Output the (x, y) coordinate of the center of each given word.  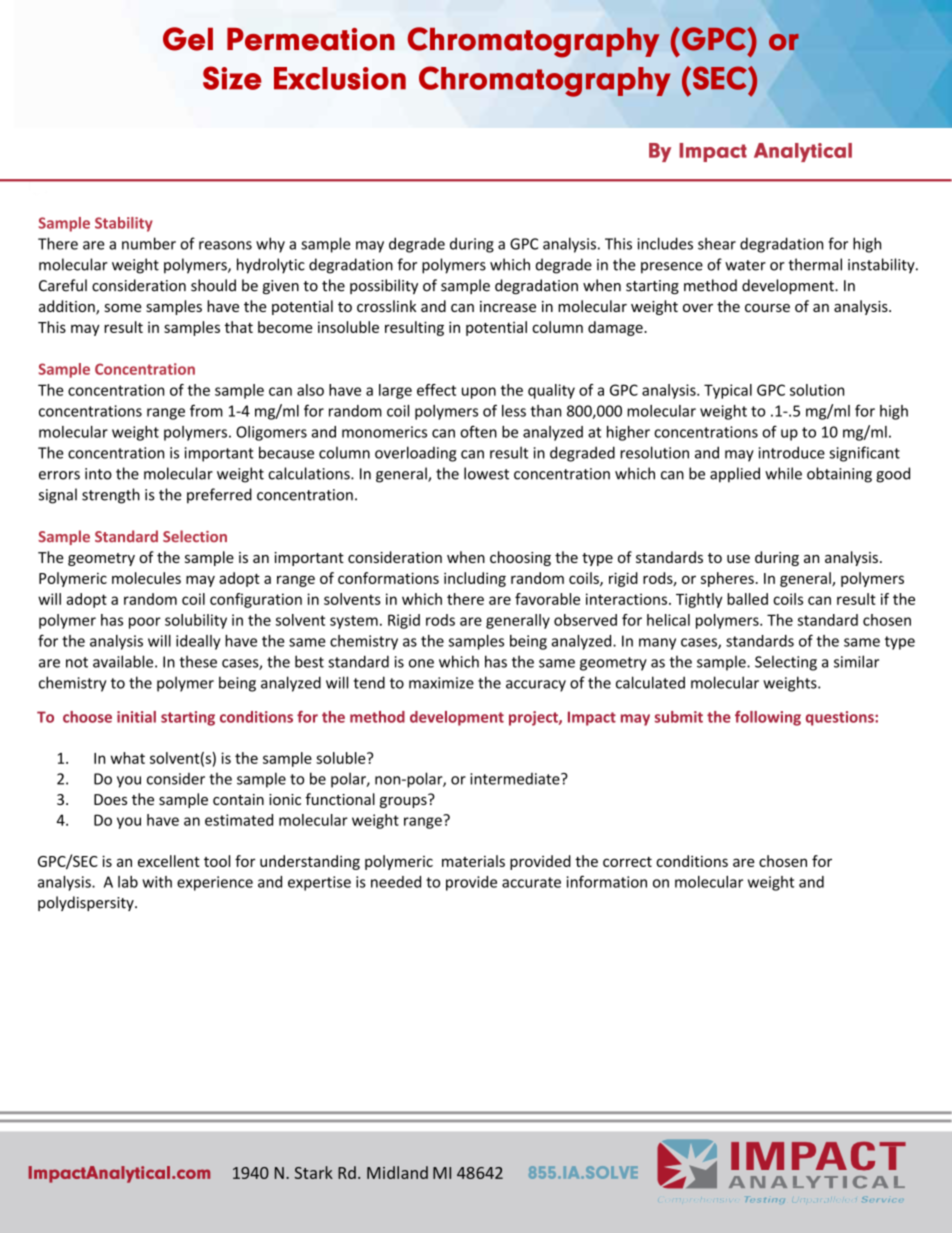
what (128, 758)
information (607, 881)
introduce (792, 452)
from (206, 410)
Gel (188, 39)
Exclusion (340, 78)
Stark (314, 1172)
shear (717, 243)
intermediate (516, 779)
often (478, 431)
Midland (397, 1172)
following (768, 718)
